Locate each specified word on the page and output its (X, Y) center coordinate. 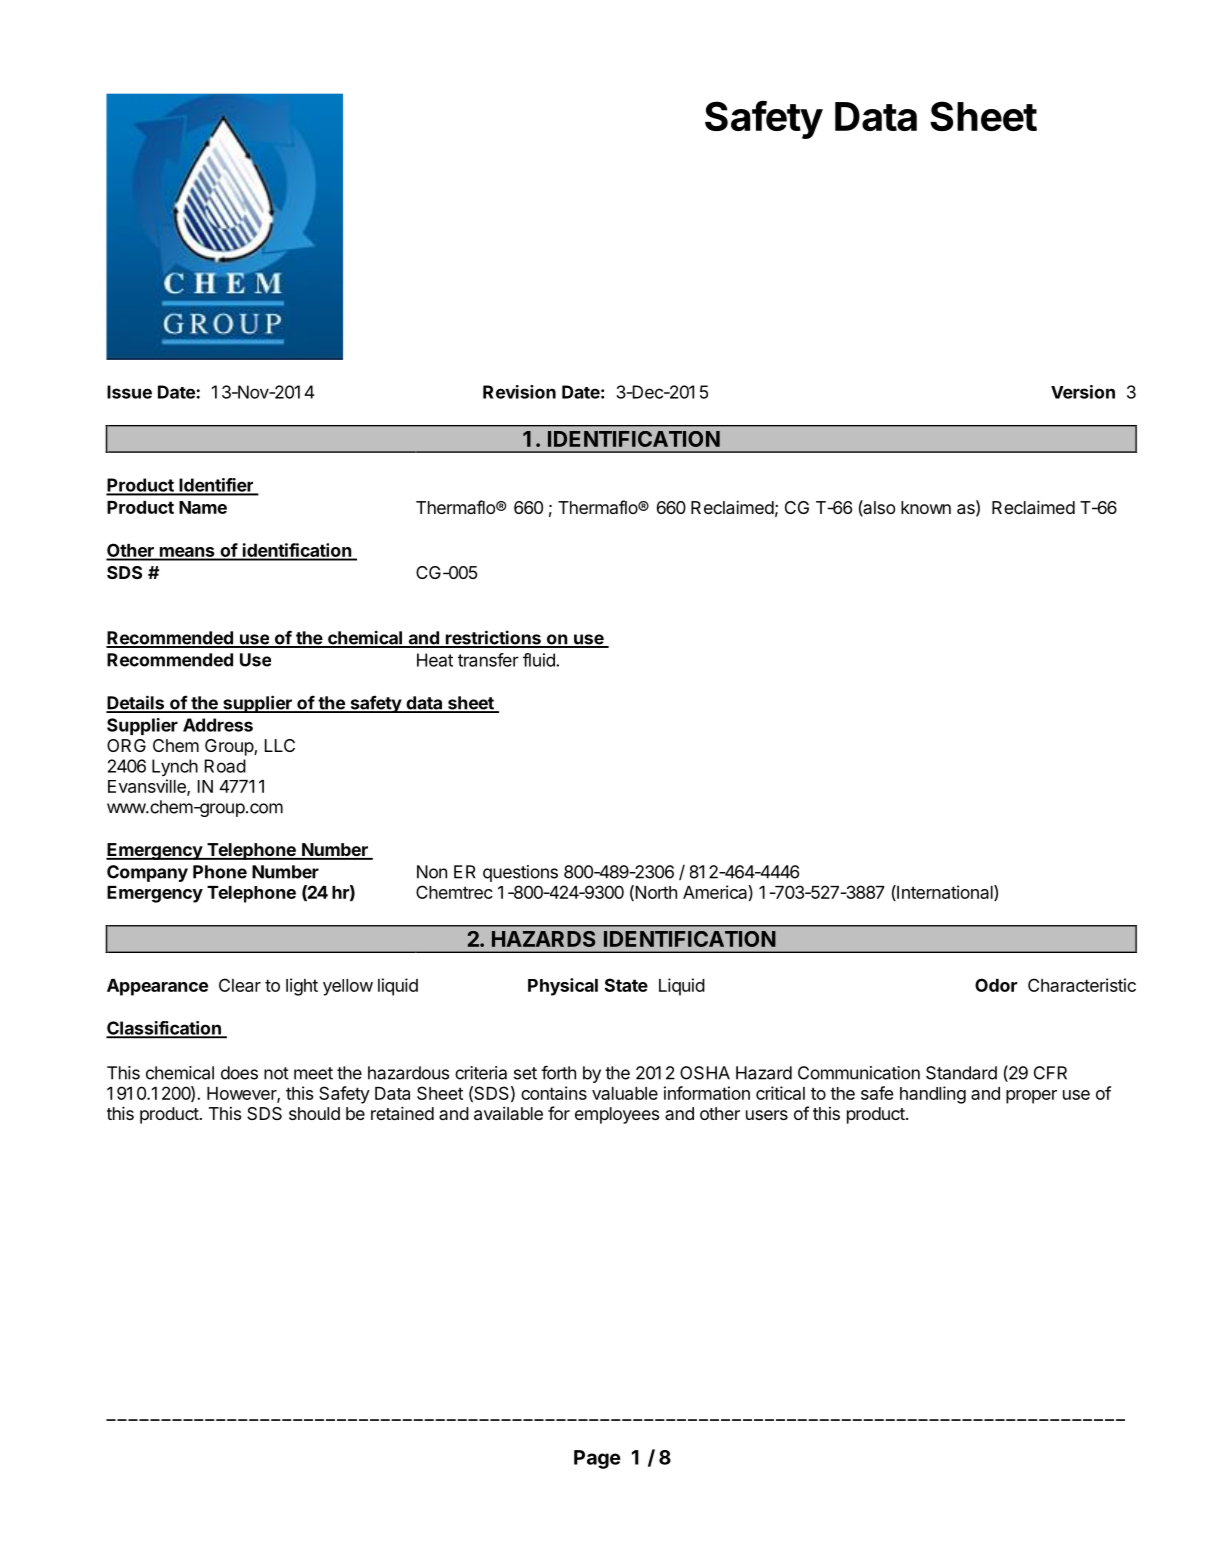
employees (617, 1115)
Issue (129, 392)
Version (1083, 392)
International (945, 893)
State (626, 985)
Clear (240, 985)
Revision (519, 392)
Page (597, 1459)
